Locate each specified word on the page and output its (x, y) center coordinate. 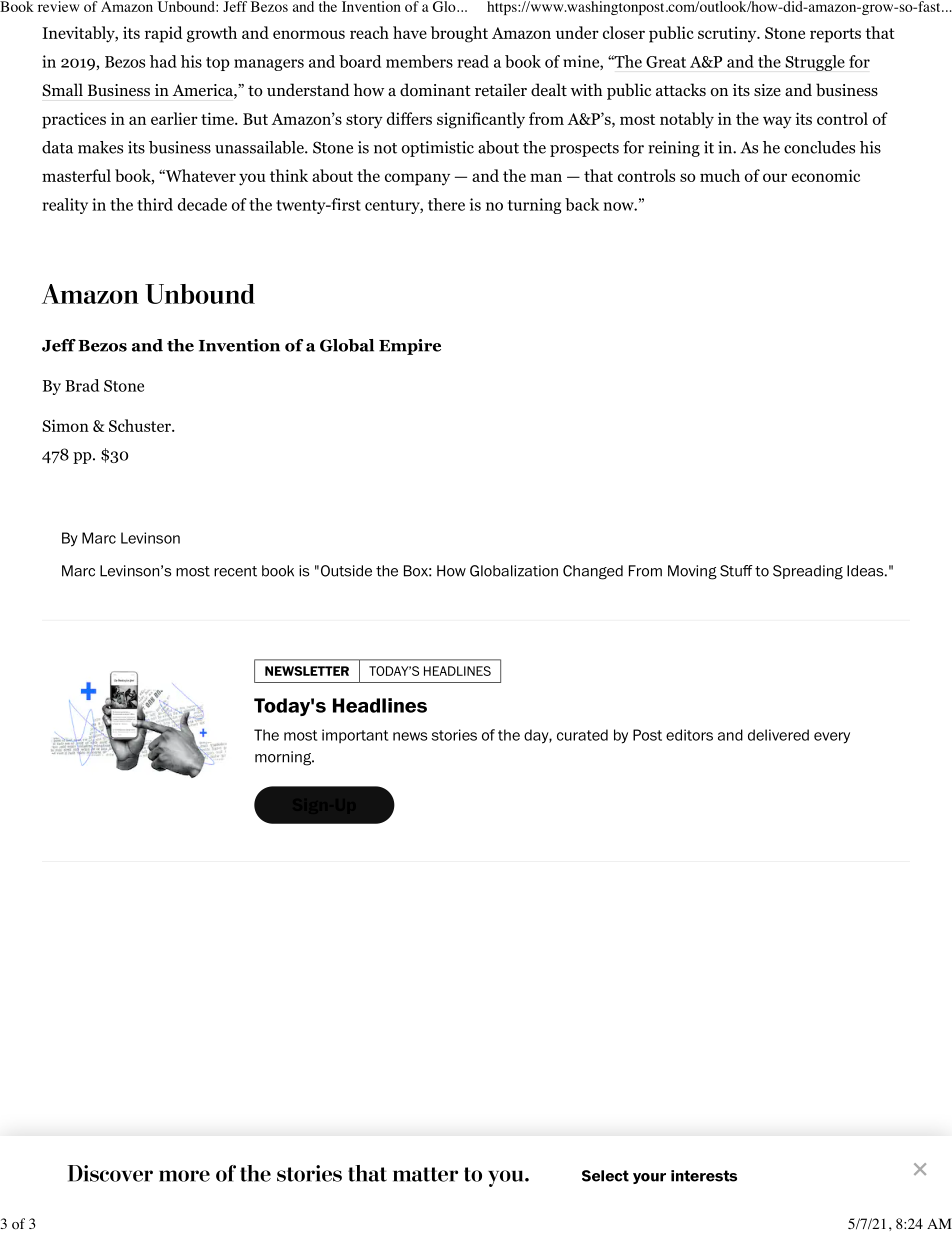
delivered (778, 735)
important (355, 736)
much (720, 175)
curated (582, 735)
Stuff (736, 571)
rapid (164, 34)
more (184, 1176)
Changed (593, 572)
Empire (410, 347)
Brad (82, 385)
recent (235, 571)
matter (425, 1174)
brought (459, 34)
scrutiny (728, 34)
